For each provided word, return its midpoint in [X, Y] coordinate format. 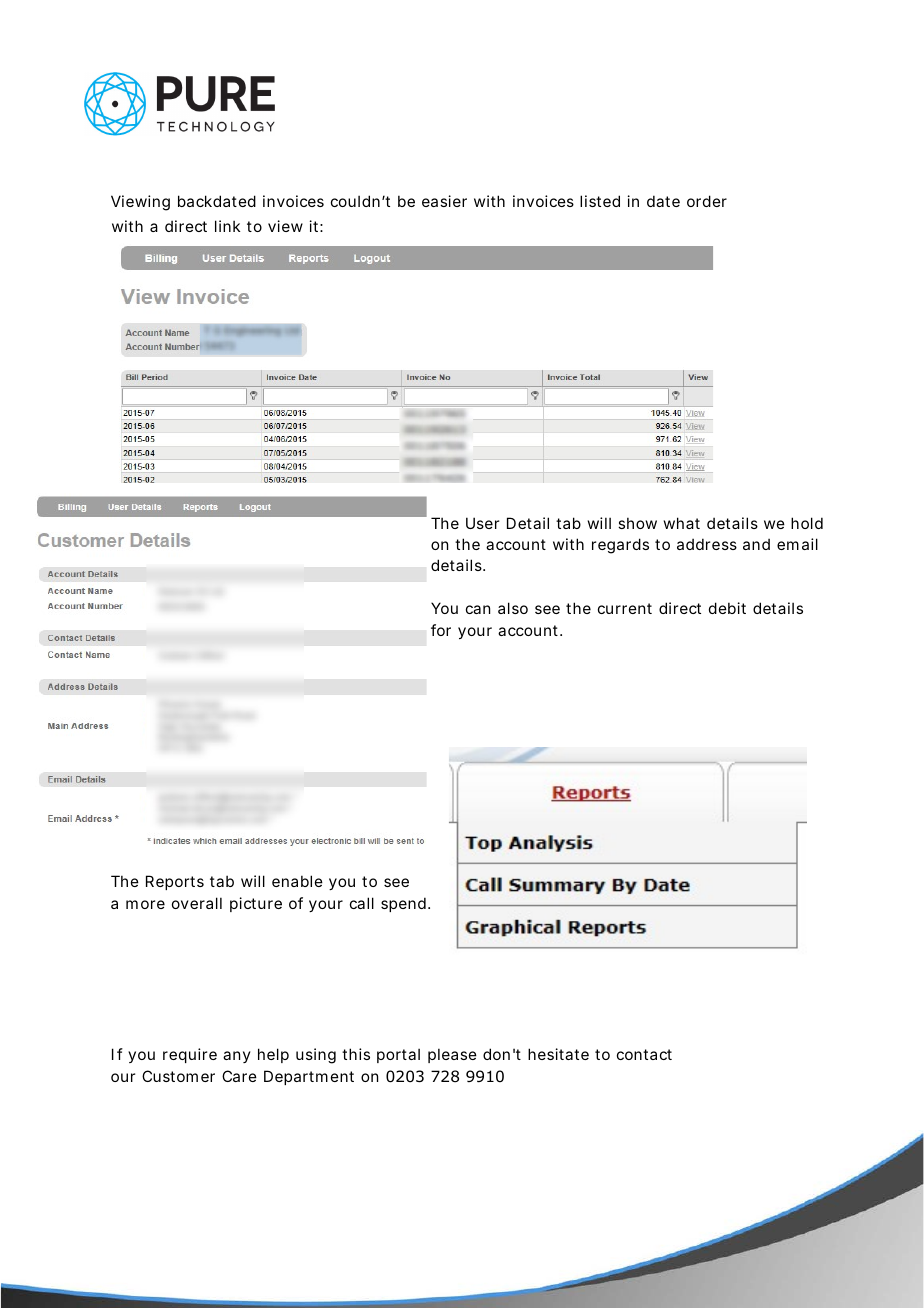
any [237, 1057]
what [682, 523]
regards [620, 546]
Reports [175, 882]
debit [727, 608]
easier [444, 201]
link [227, 226]
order [707, 201]
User [482, 523]
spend [403, 904]
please [452, 1055]
